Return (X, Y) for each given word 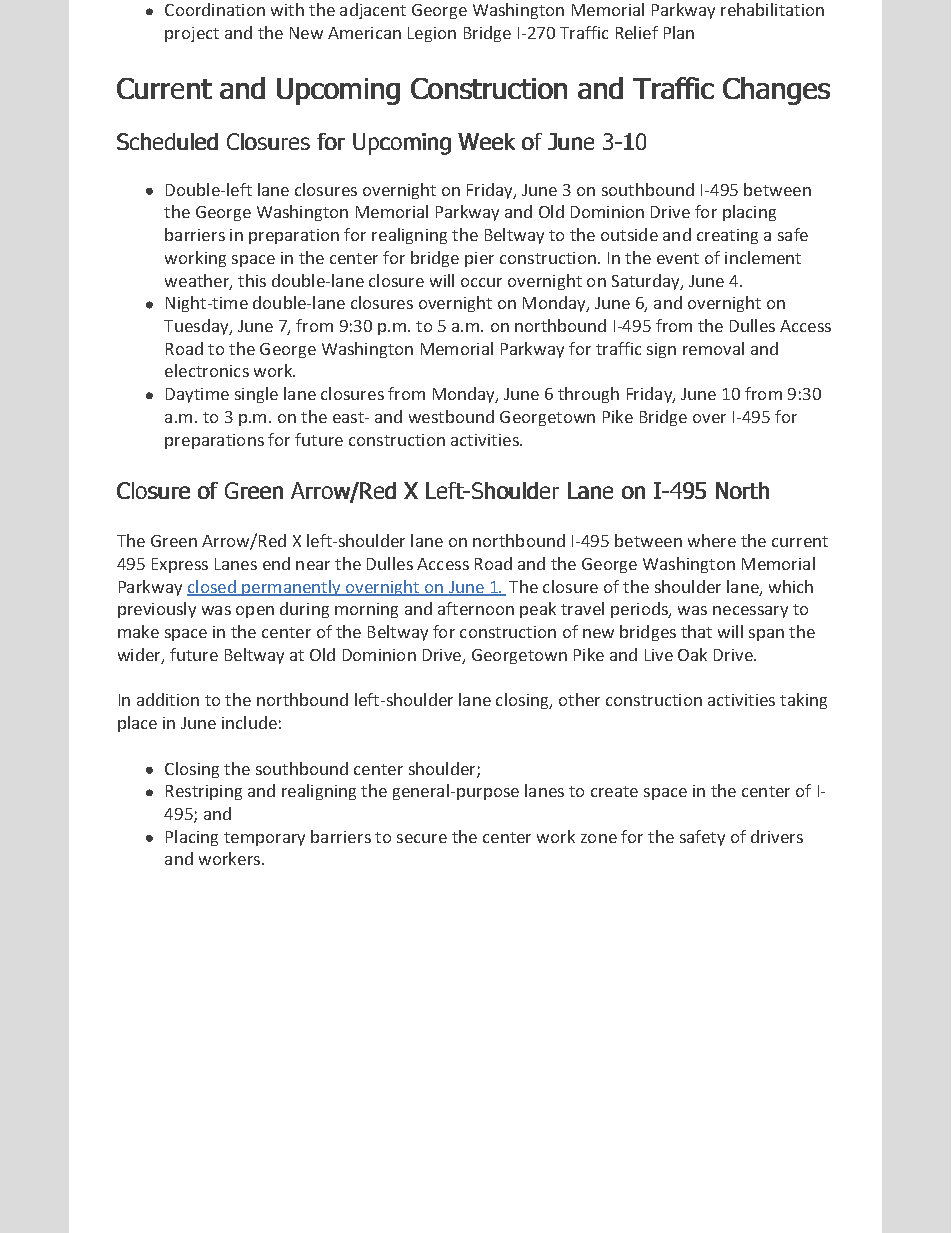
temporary (264, 839)
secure (422, 838)
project (192, 34)
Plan (679, 32)
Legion (432, 34)
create (614, 791)
